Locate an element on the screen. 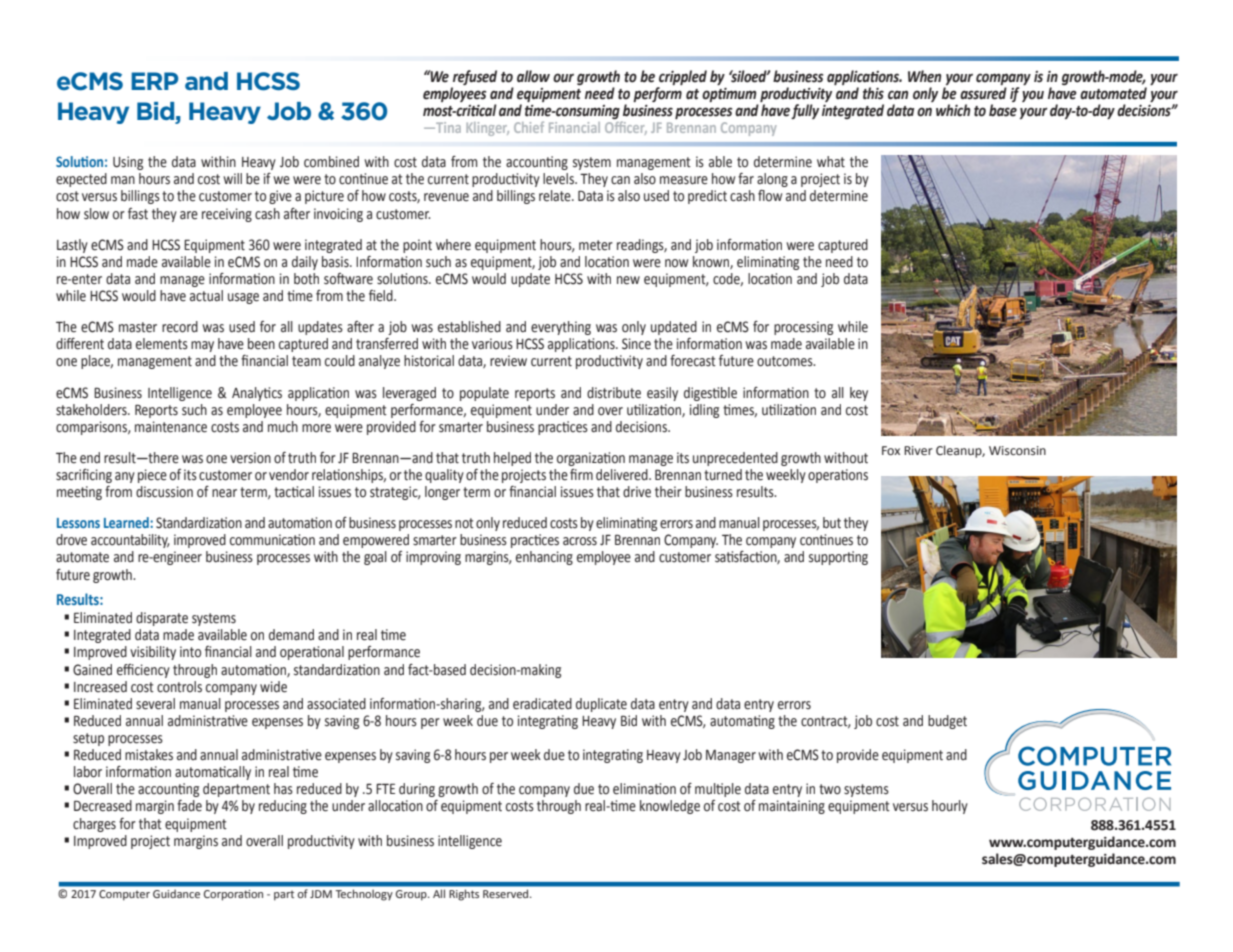 This screenshot has width=1233, height=952. Corporation is located at coordinates (233, 895).
